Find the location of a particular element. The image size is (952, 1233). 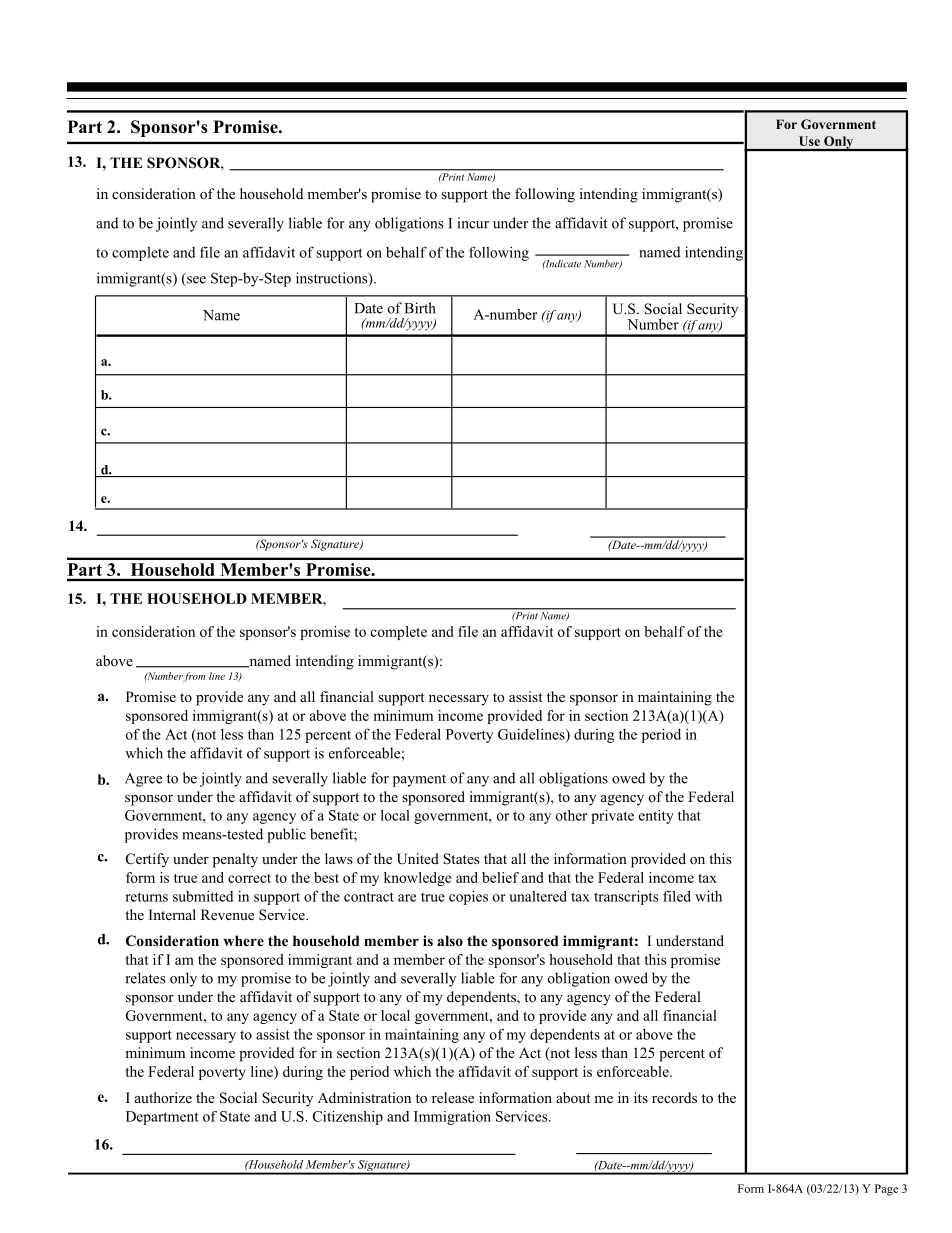

unaltered is located at coordinates (538, 896).
